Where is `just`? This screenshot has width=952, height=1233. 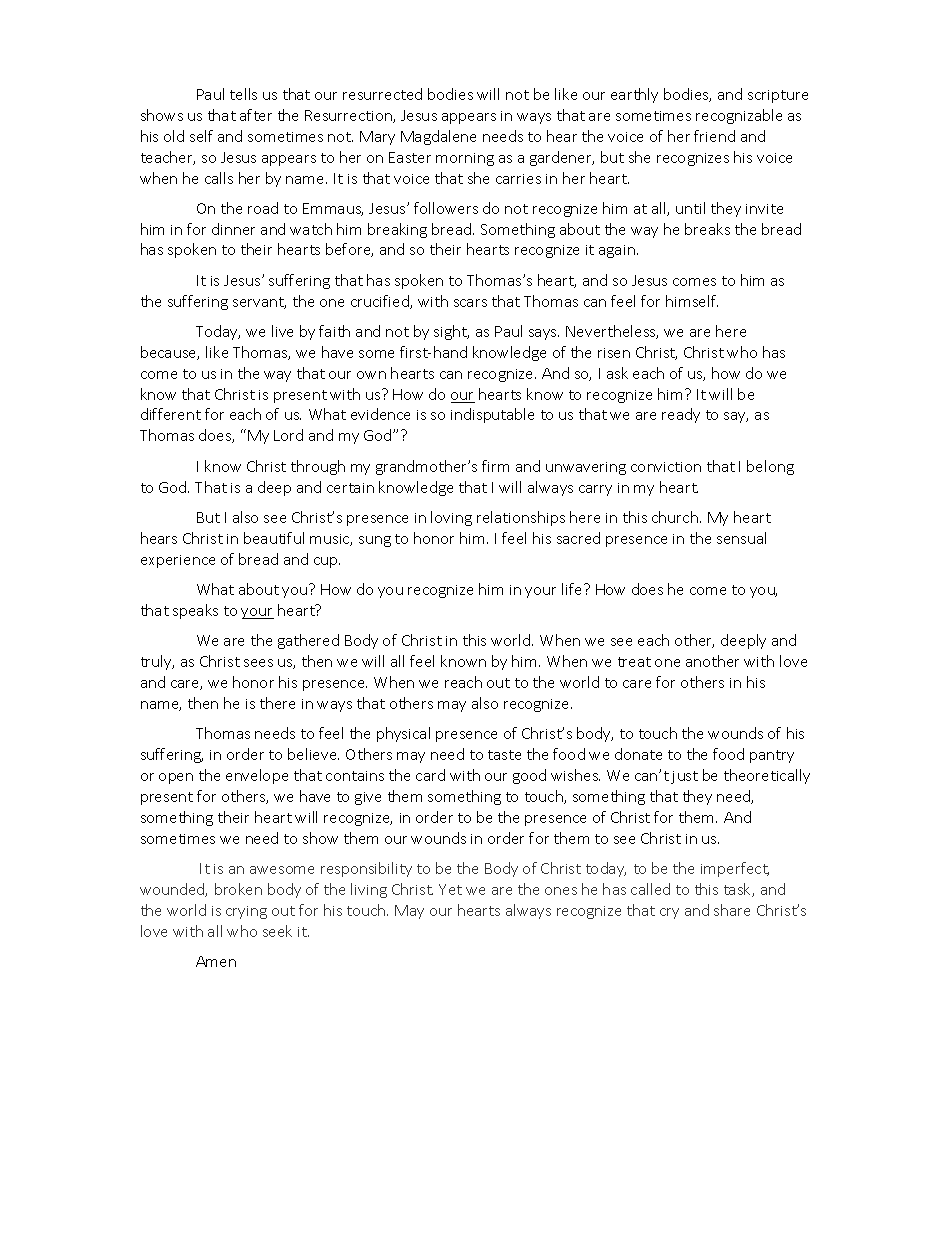 just is located at coordinates (684, 777).
